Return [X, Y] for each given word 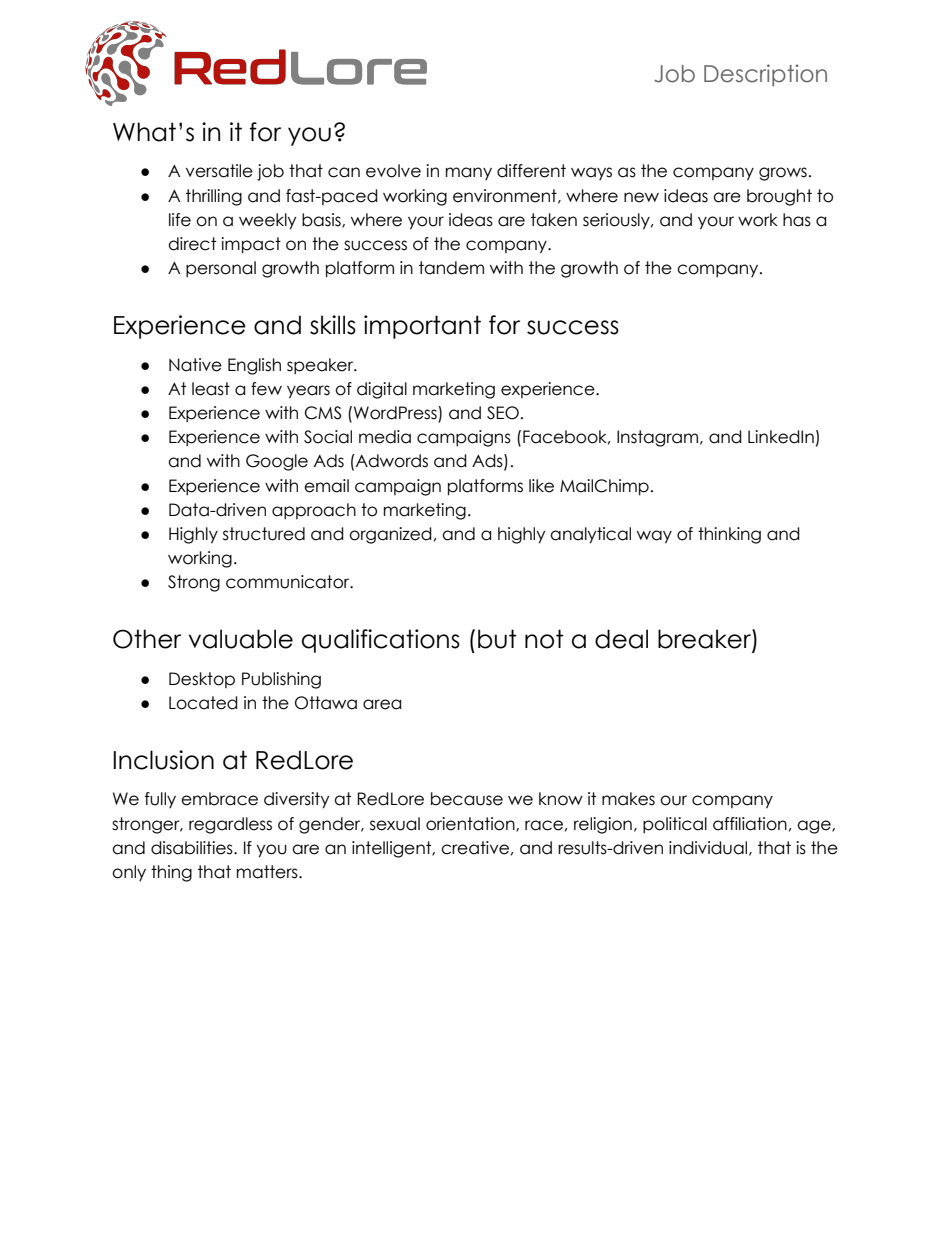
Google [277, 462]
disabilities [193, 848]
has [797, 220]
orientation [471, 824]
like [541, 486]
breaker [705, 640]
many [469, 173]
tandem [451, 268]
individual [708, 848]
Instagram [659, 438]
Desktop [202, 680]
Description [765, 75]
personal [221, 269]
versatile [219, 171]
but [497, 639]
